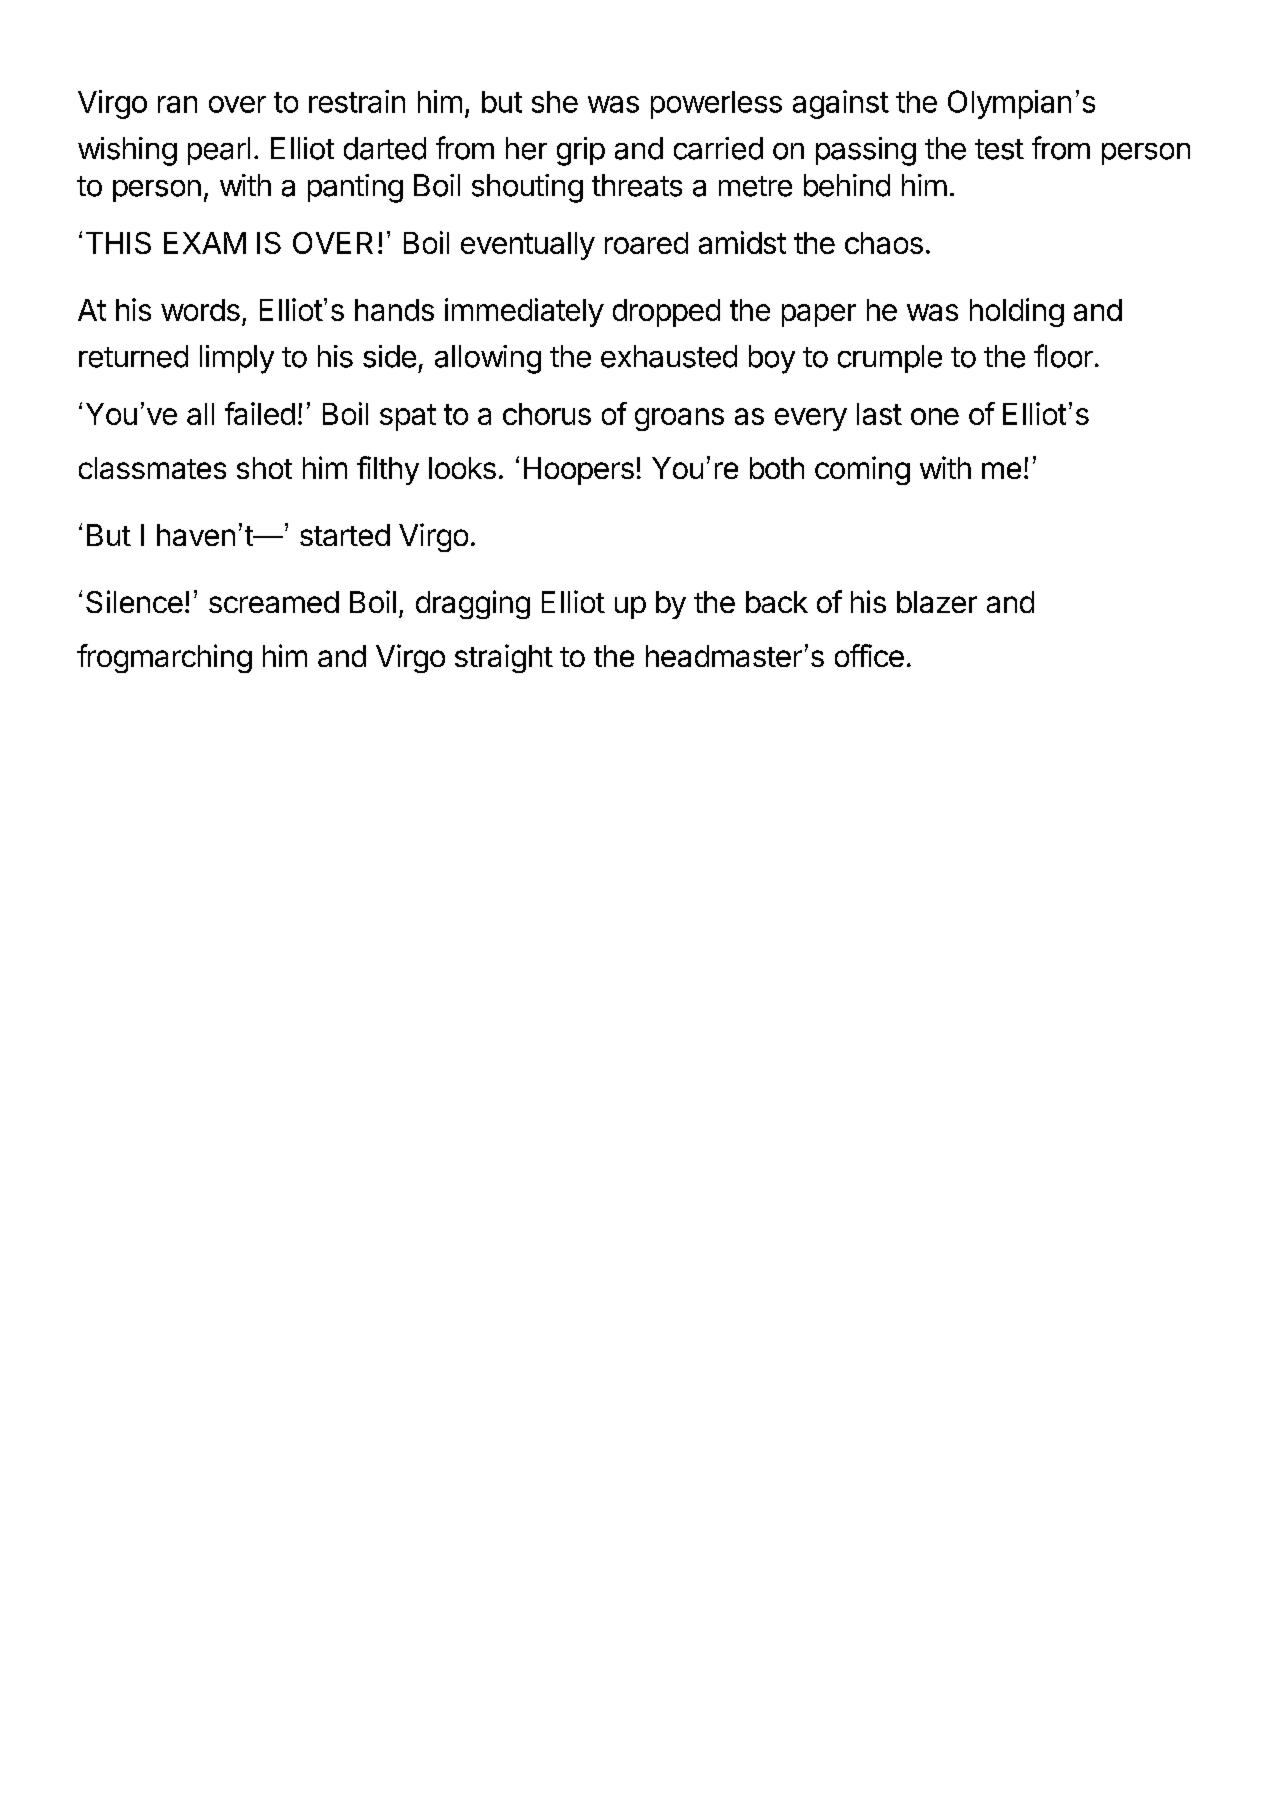  What do you see at coordinates (555, 102) in the screenshot?
I see `she` at bounding box center [555, 102].
